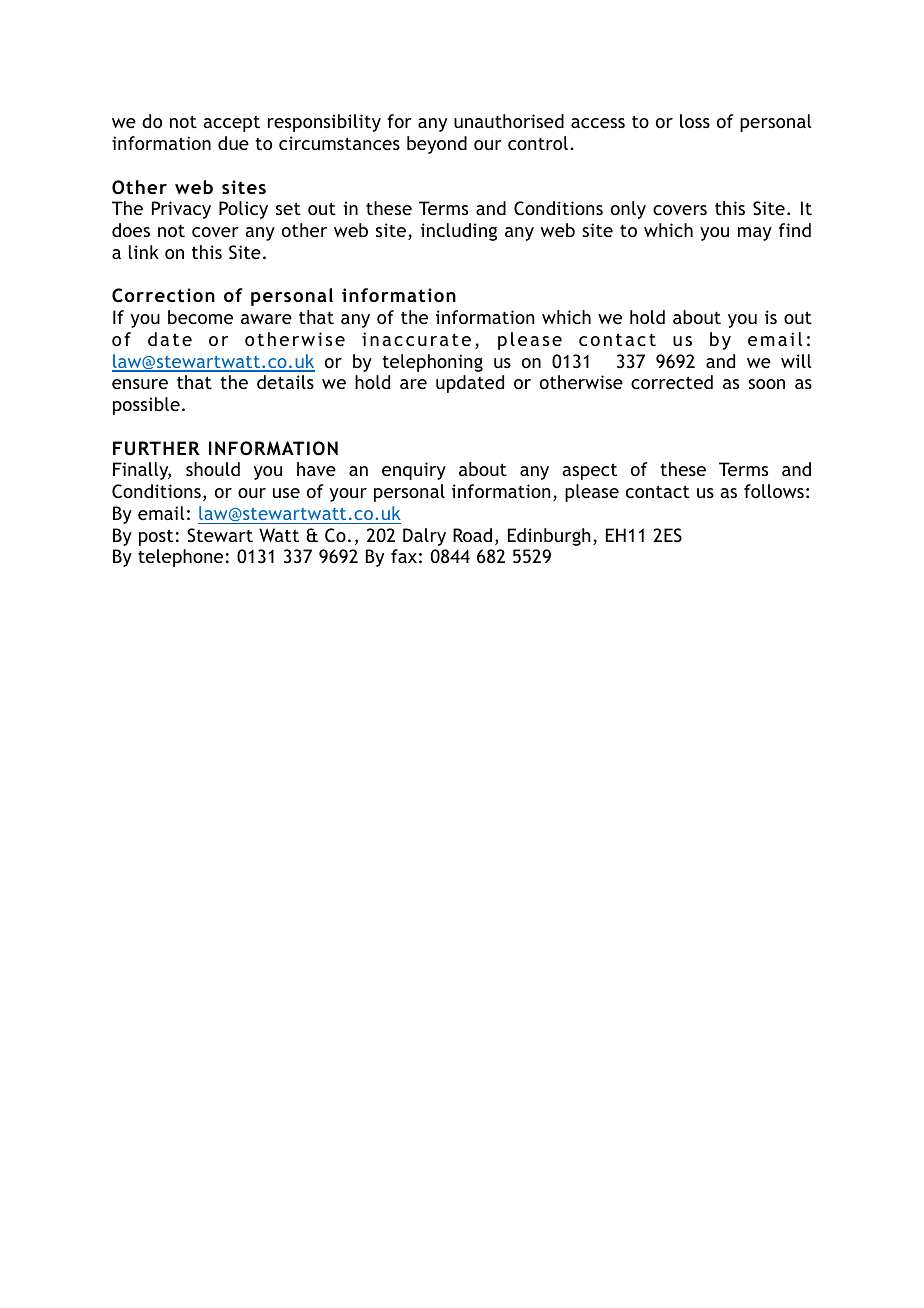  Describe the element at coordinates (163, 295) in the screenshot. I see `Correction` at that location.
